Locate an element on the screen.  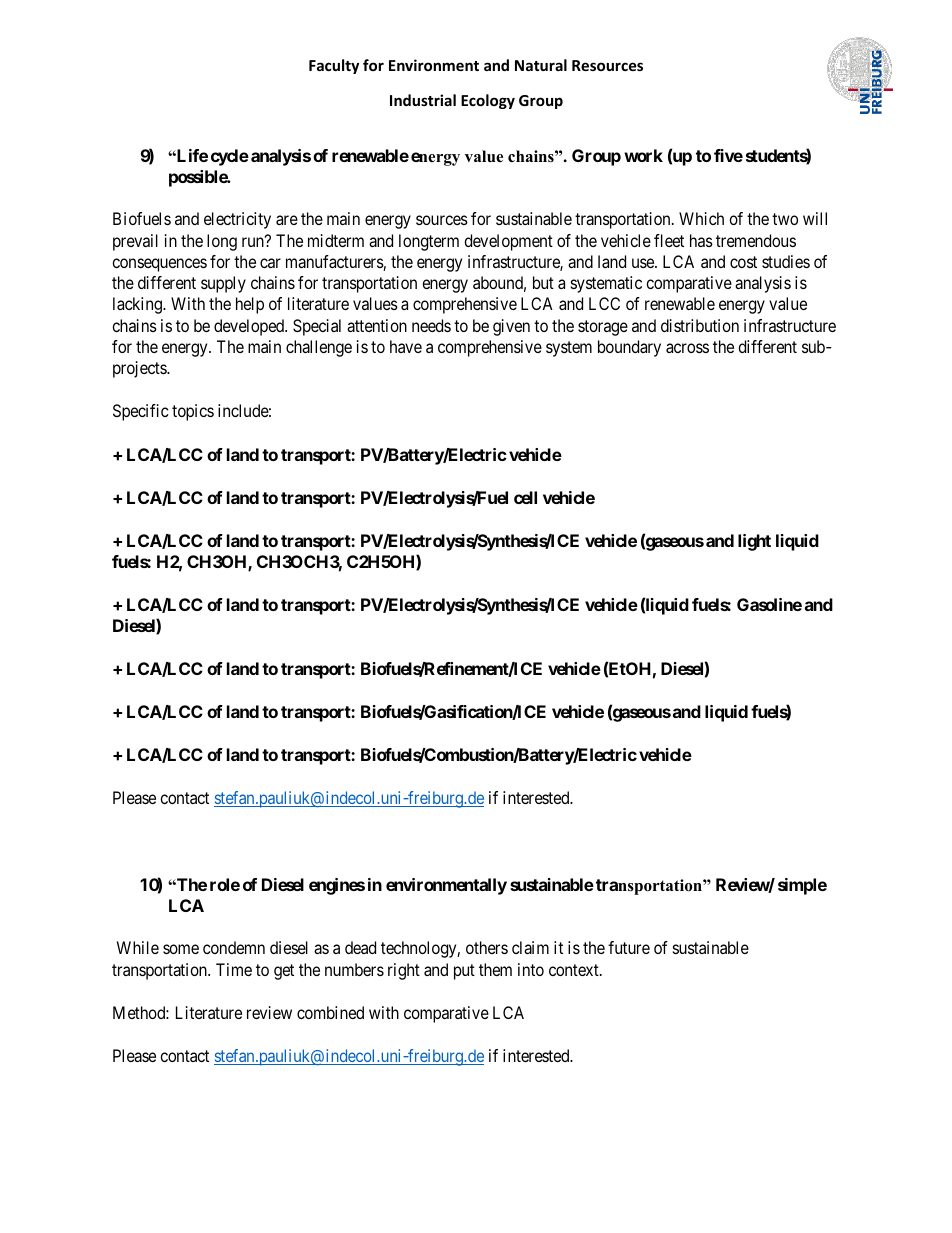
future is located at coordinates (629, 947).
